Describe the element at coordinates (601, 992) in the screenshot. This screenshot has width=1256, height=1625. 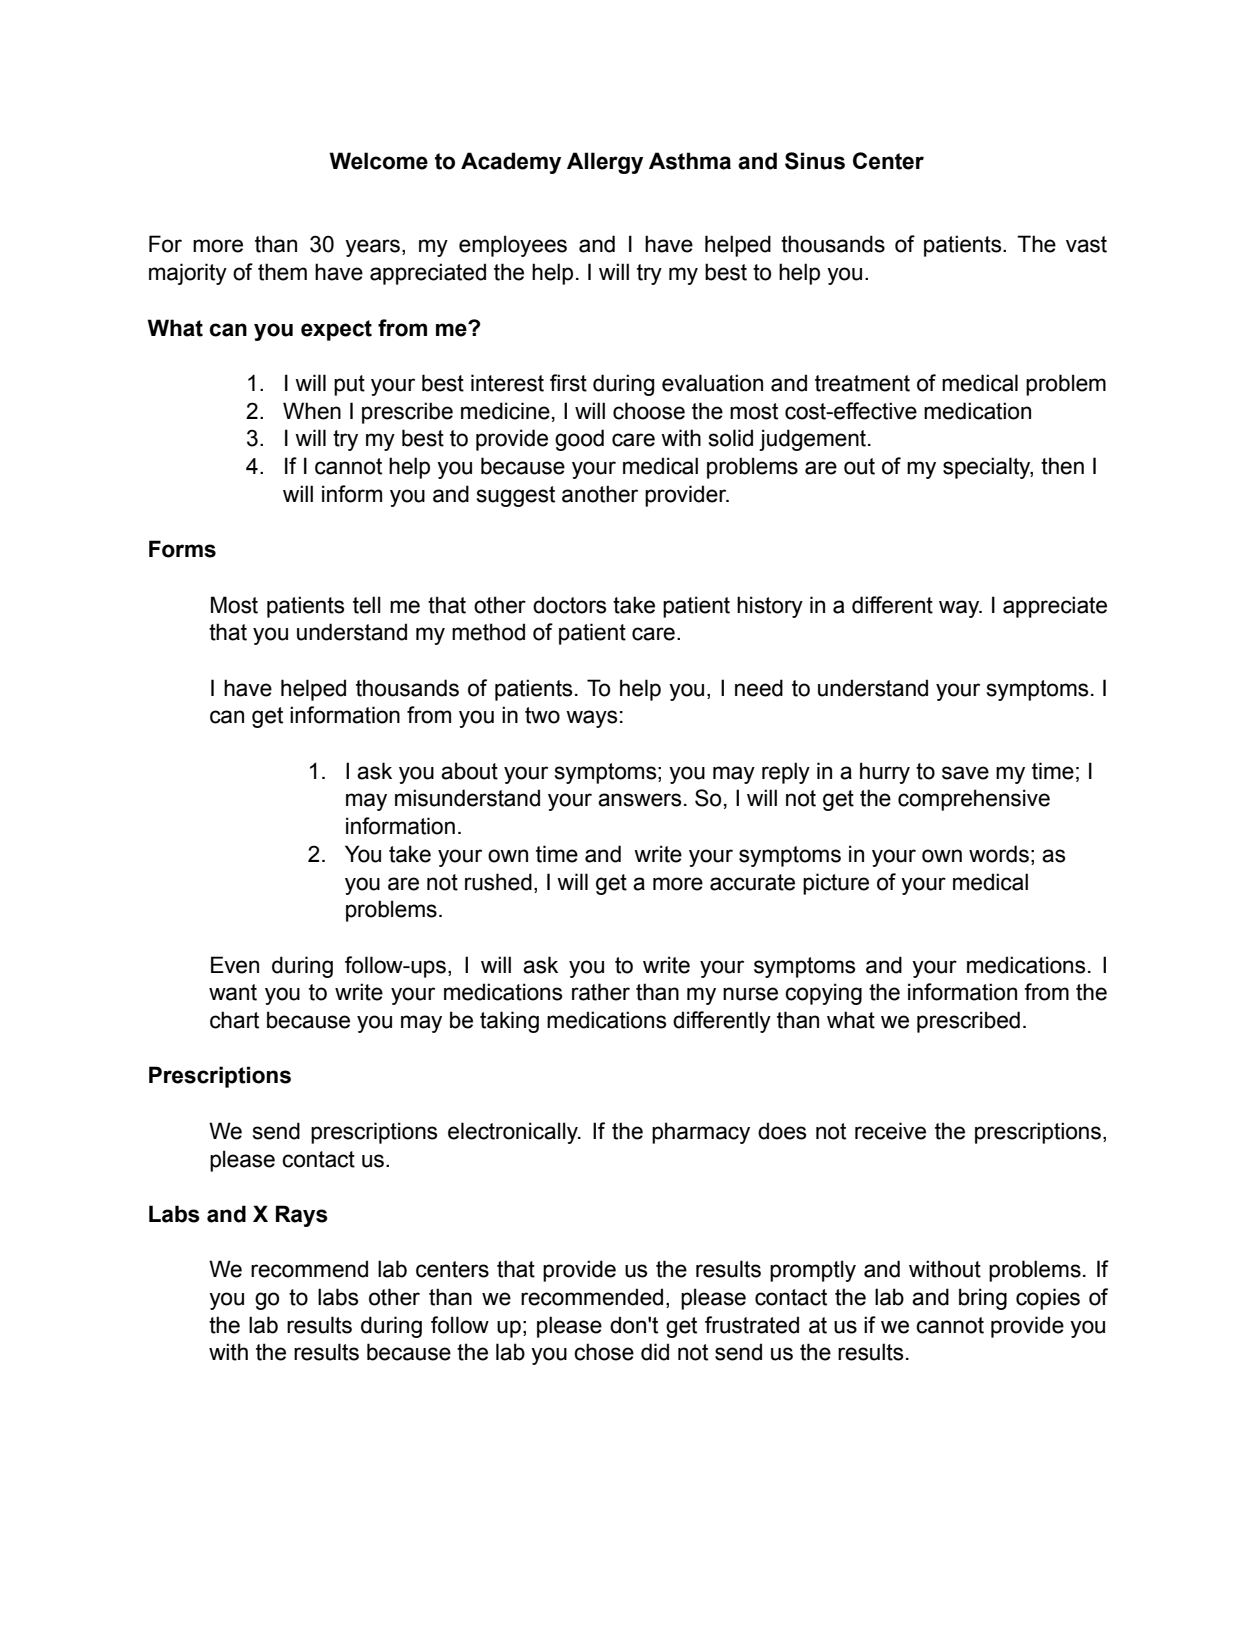
I see `rather` at that location.
